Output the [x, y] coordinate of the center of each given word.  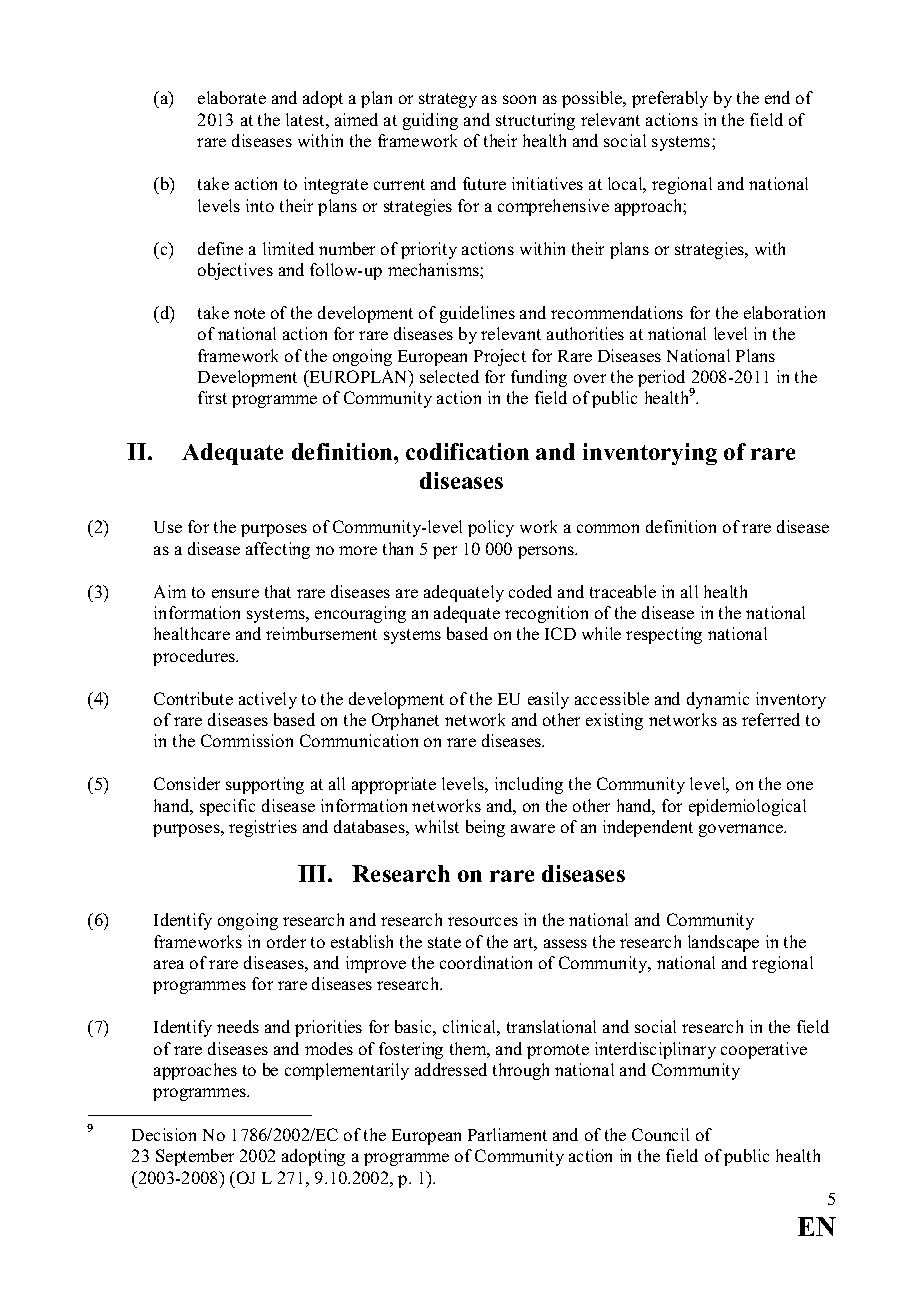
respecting [664, 635]
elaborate [232, 97]
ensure [235, 593]
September [195, 1157]
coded [530, 591]
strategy [448, 100]
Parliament [507, 1134]
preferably [670, 99]
